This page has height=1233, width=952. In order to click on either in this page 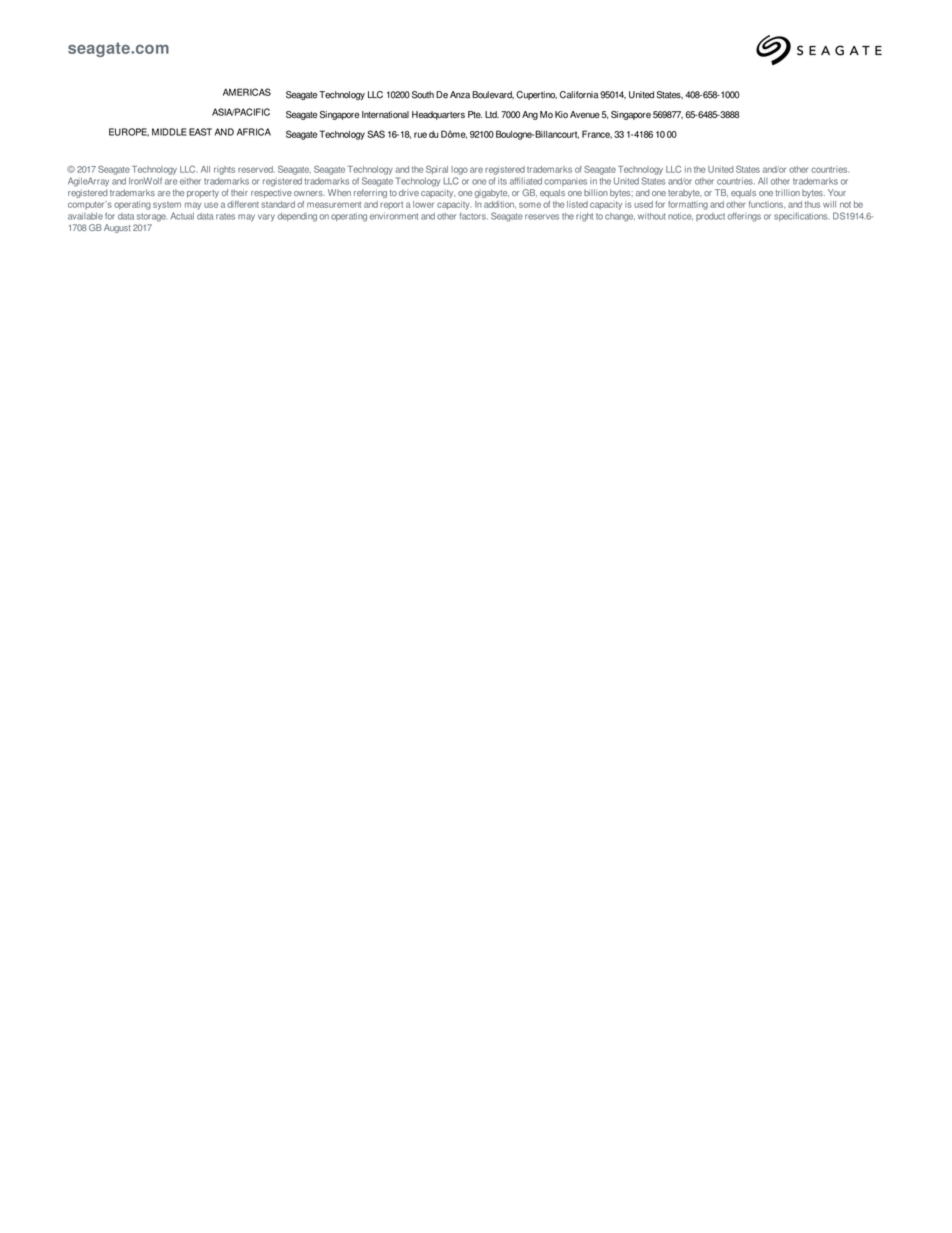, I will do `click(190, 181)`.
